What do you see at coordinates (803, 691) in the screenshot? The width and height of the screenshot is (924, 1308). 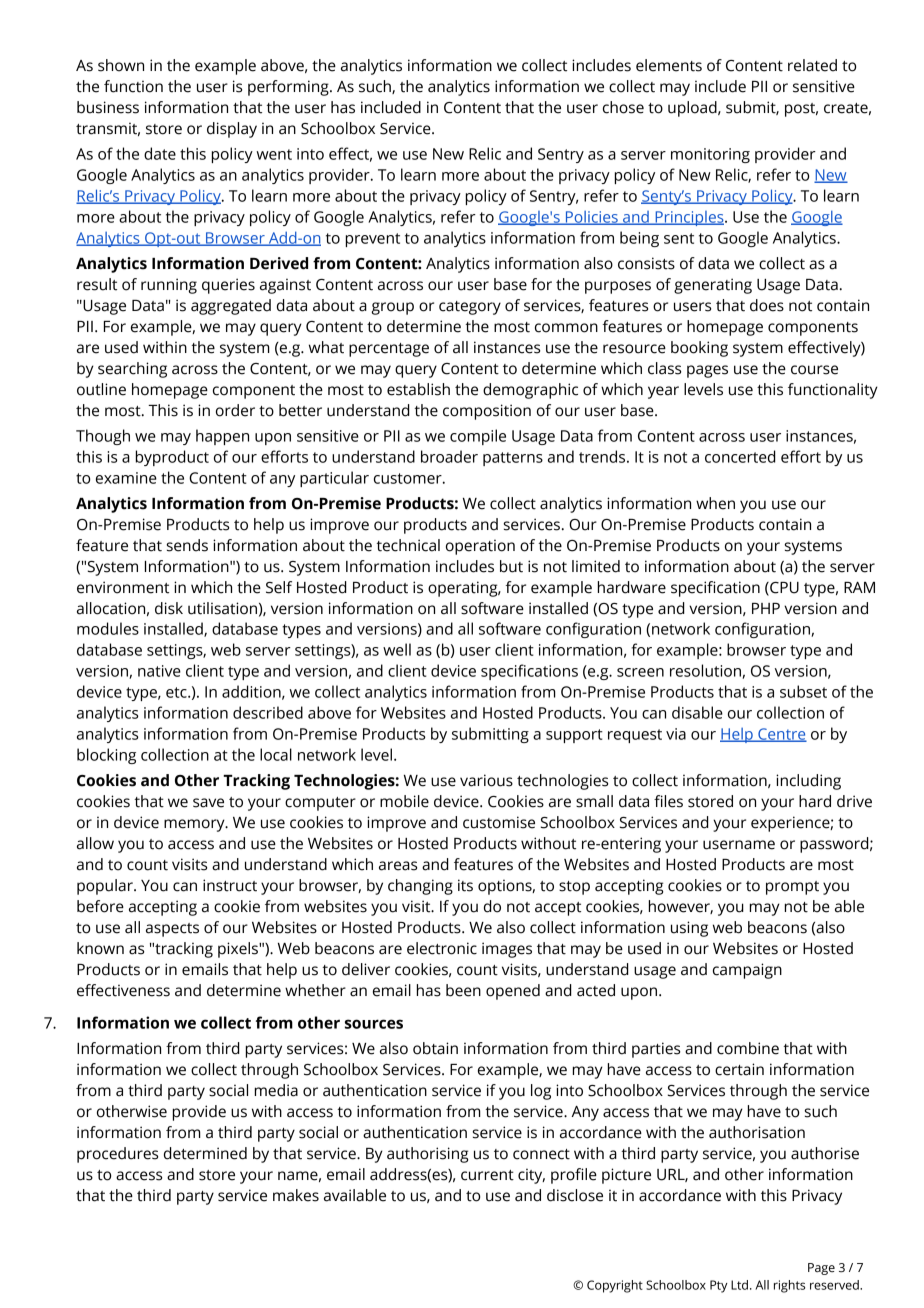 I see `subset` at bounding box center [803, 691].
